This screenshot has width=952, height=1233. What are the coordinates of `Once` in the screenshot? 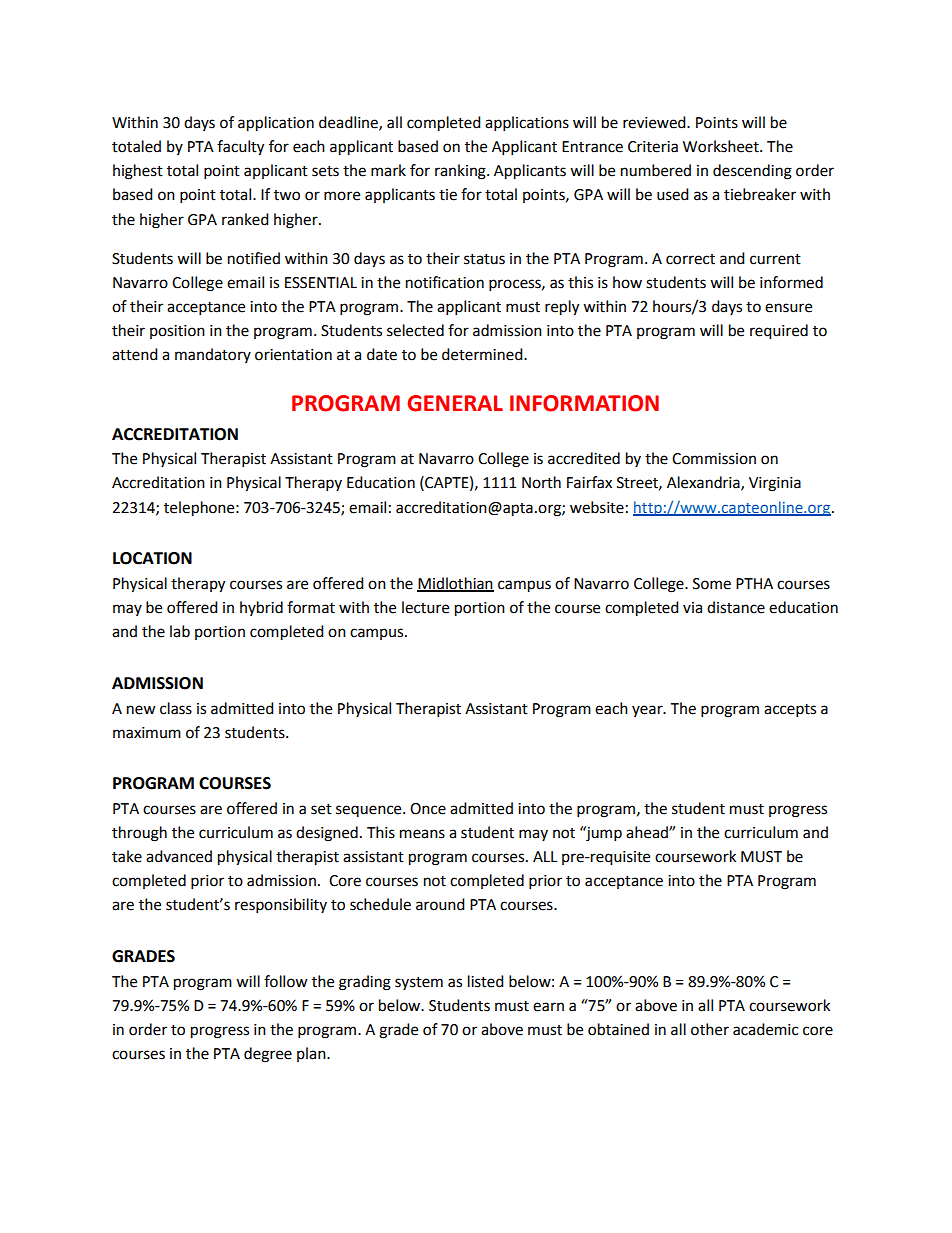 It's located at (428, 809).
